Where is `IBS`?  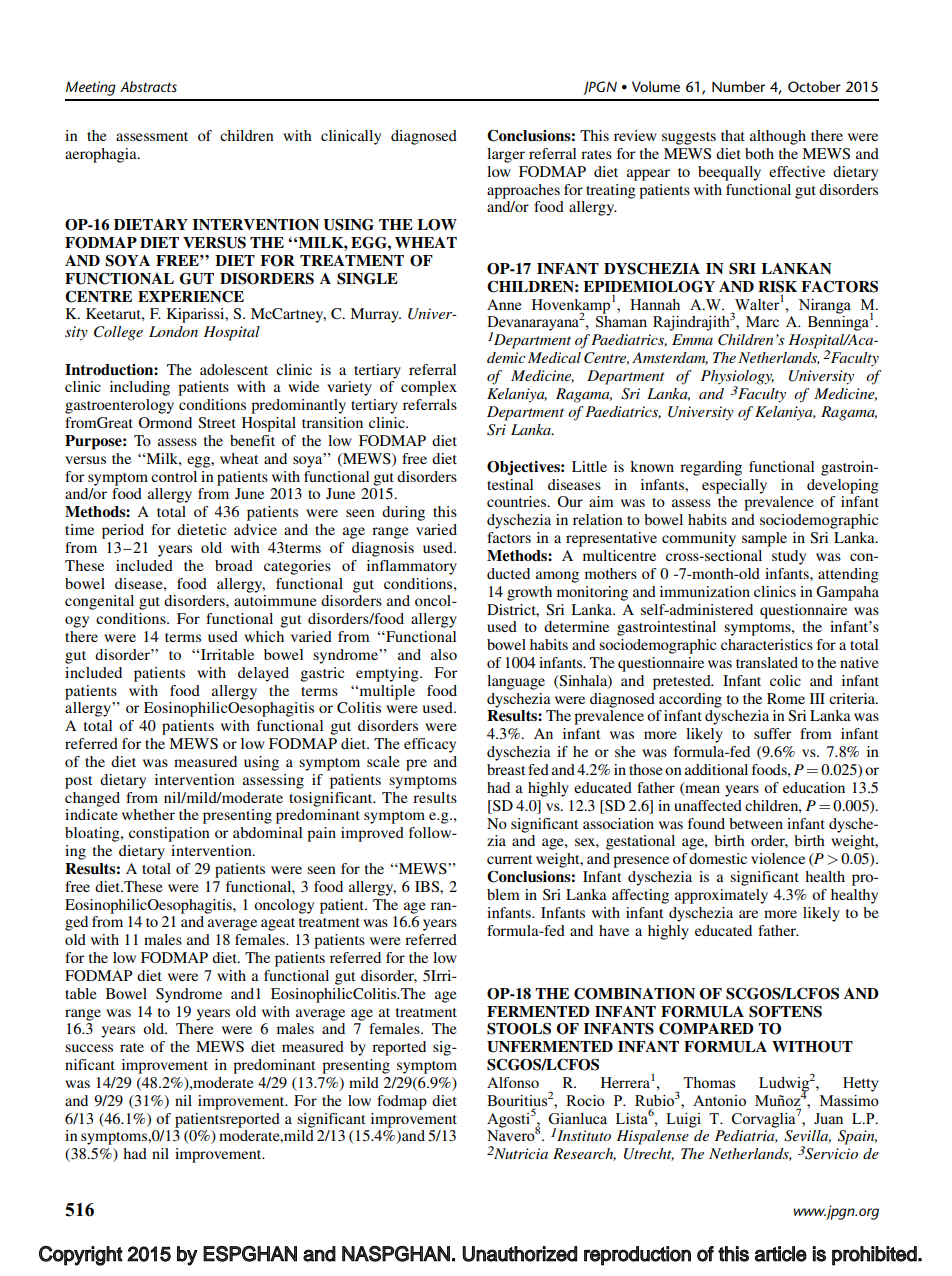 IBS is located at coordinates (428, 887).
